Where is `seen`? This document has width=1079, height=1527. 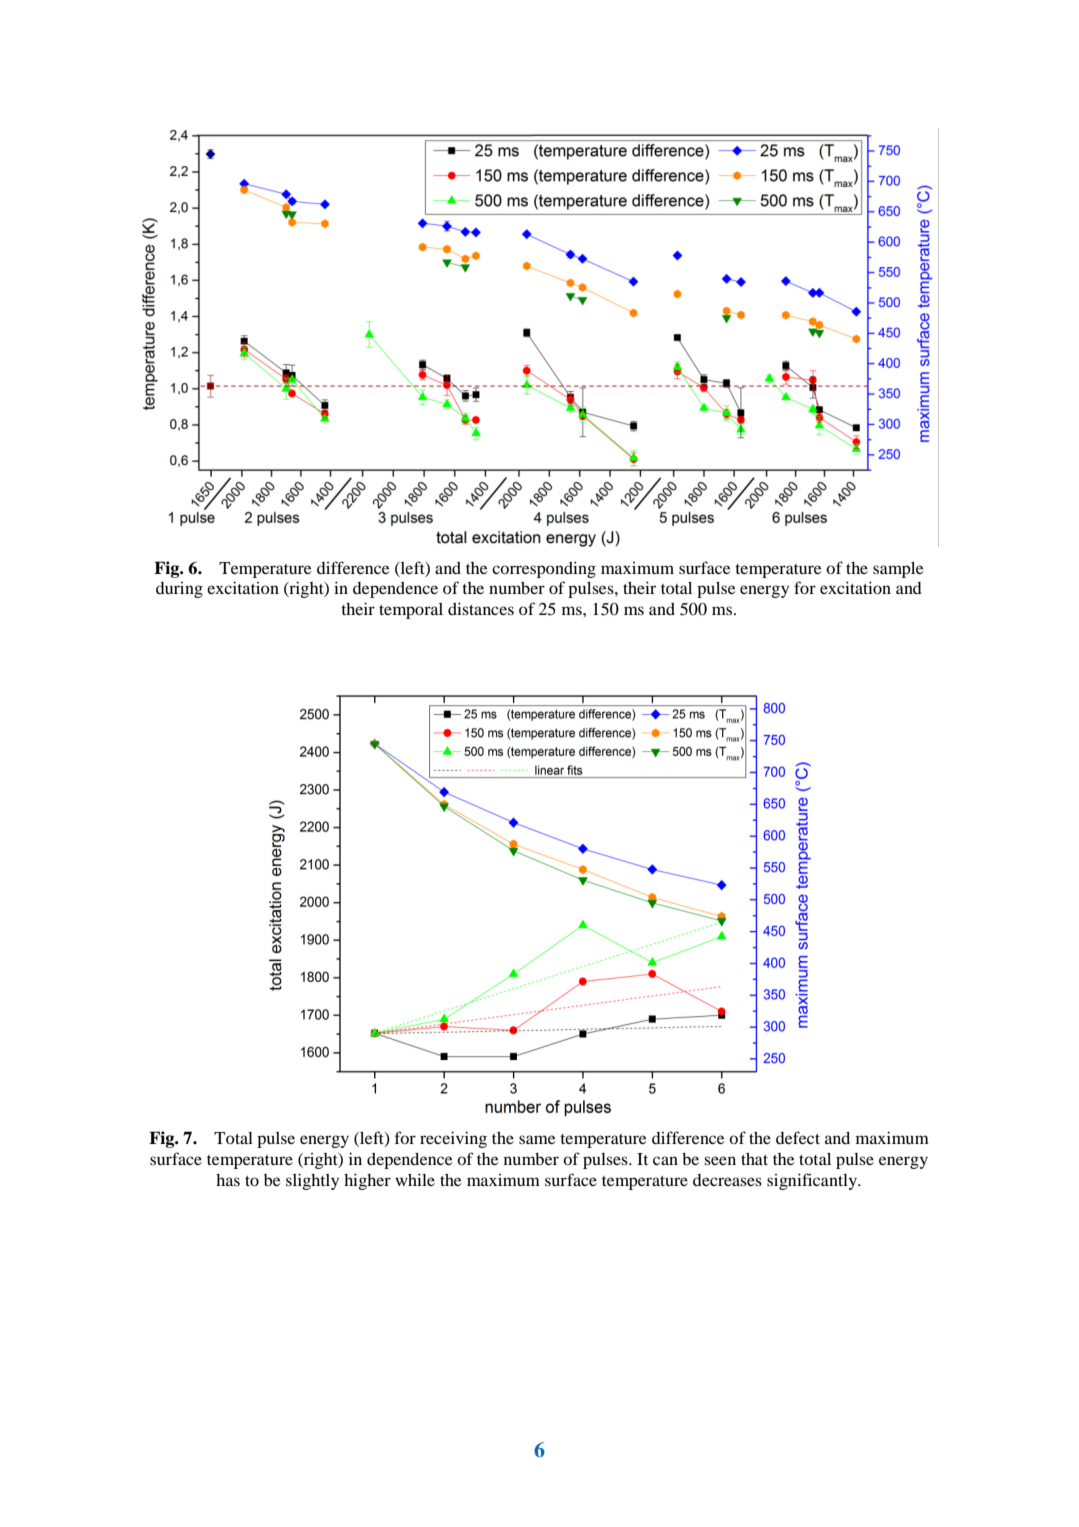 seen is located at coordinates (720, 1160).
